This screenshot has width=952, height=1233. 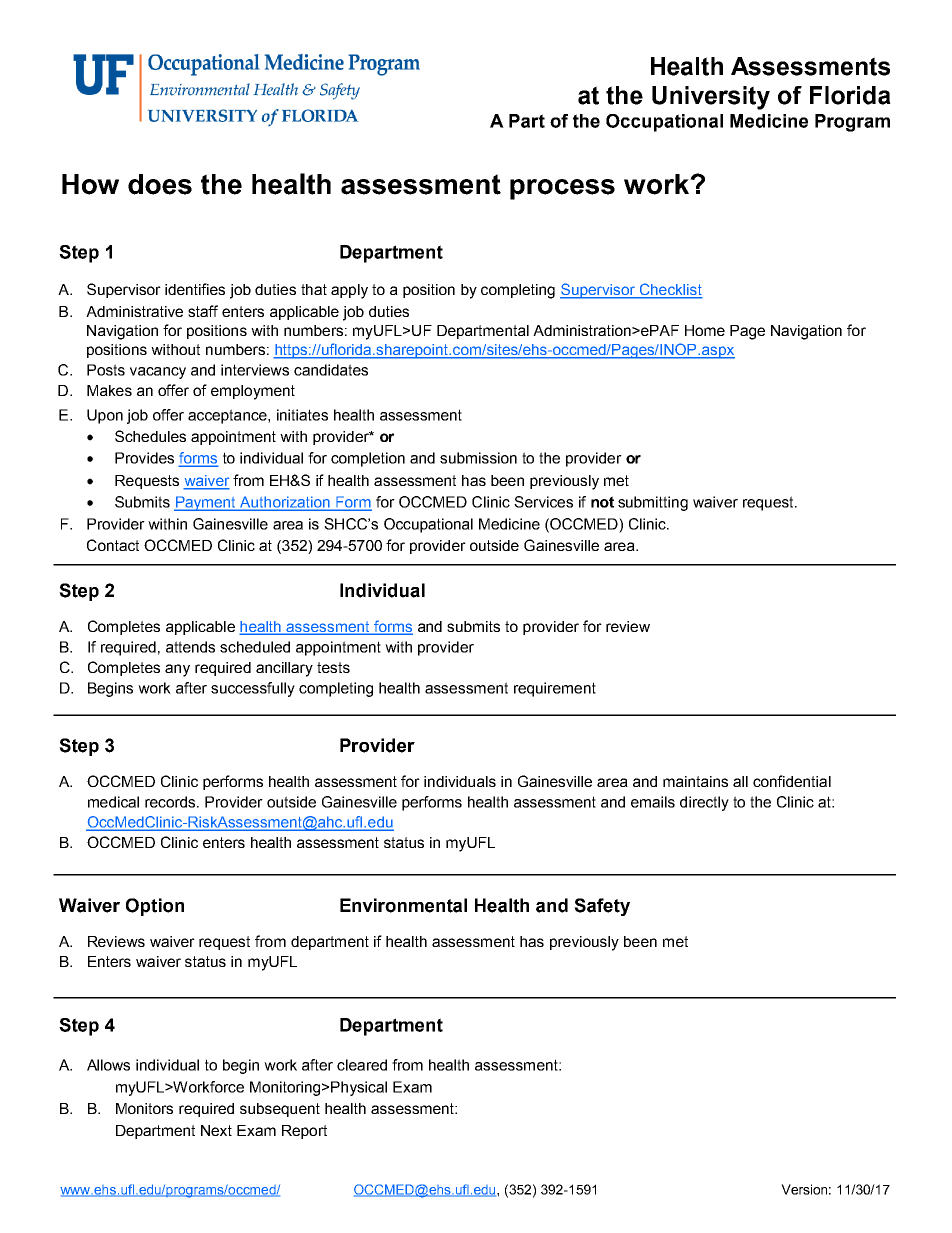 What do you see at coordinates (190, 647) in the screenshot?
I see `attends` at bounding box center [190, 647].
